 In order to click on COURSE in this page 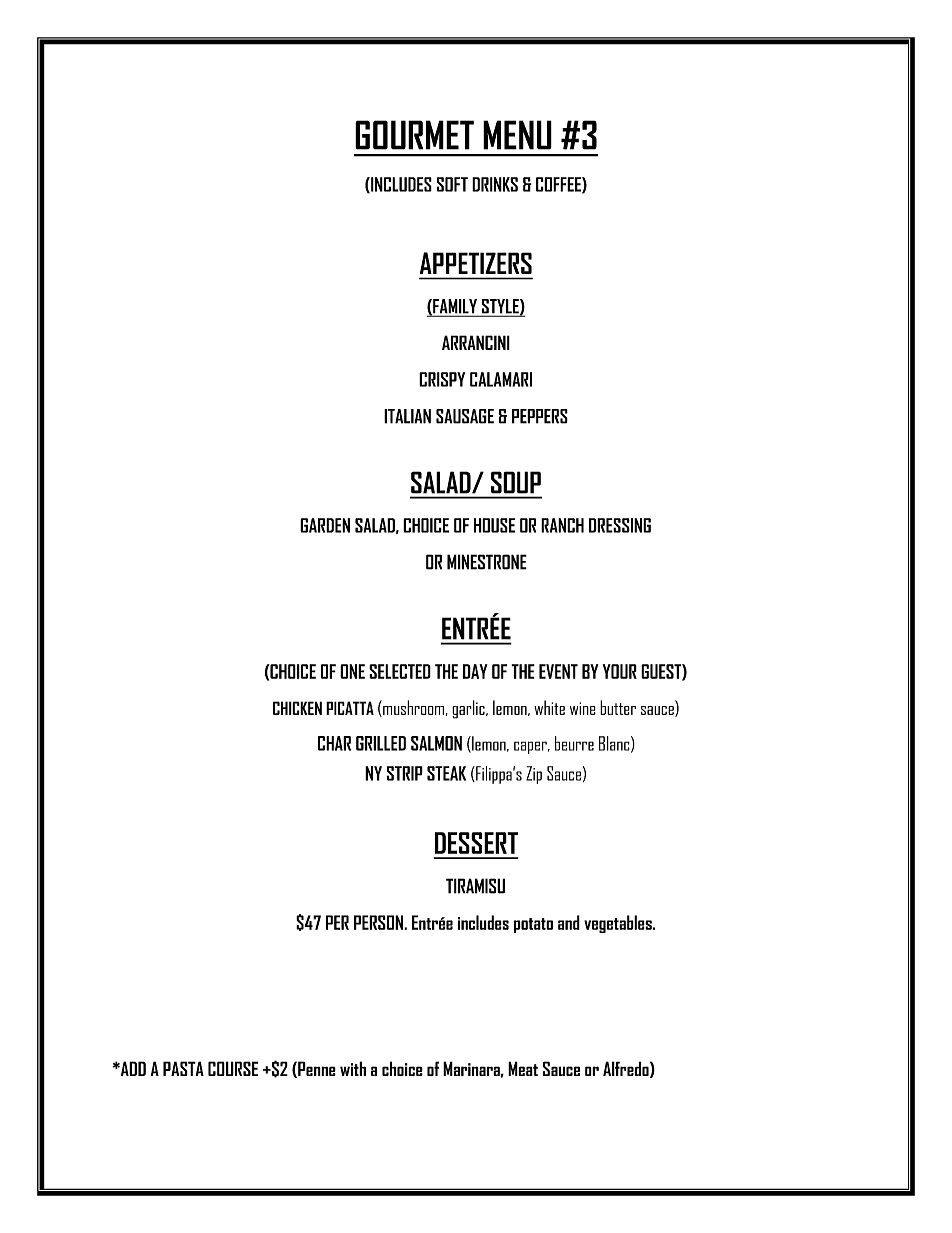, I will do `click(233, 1068)`.
